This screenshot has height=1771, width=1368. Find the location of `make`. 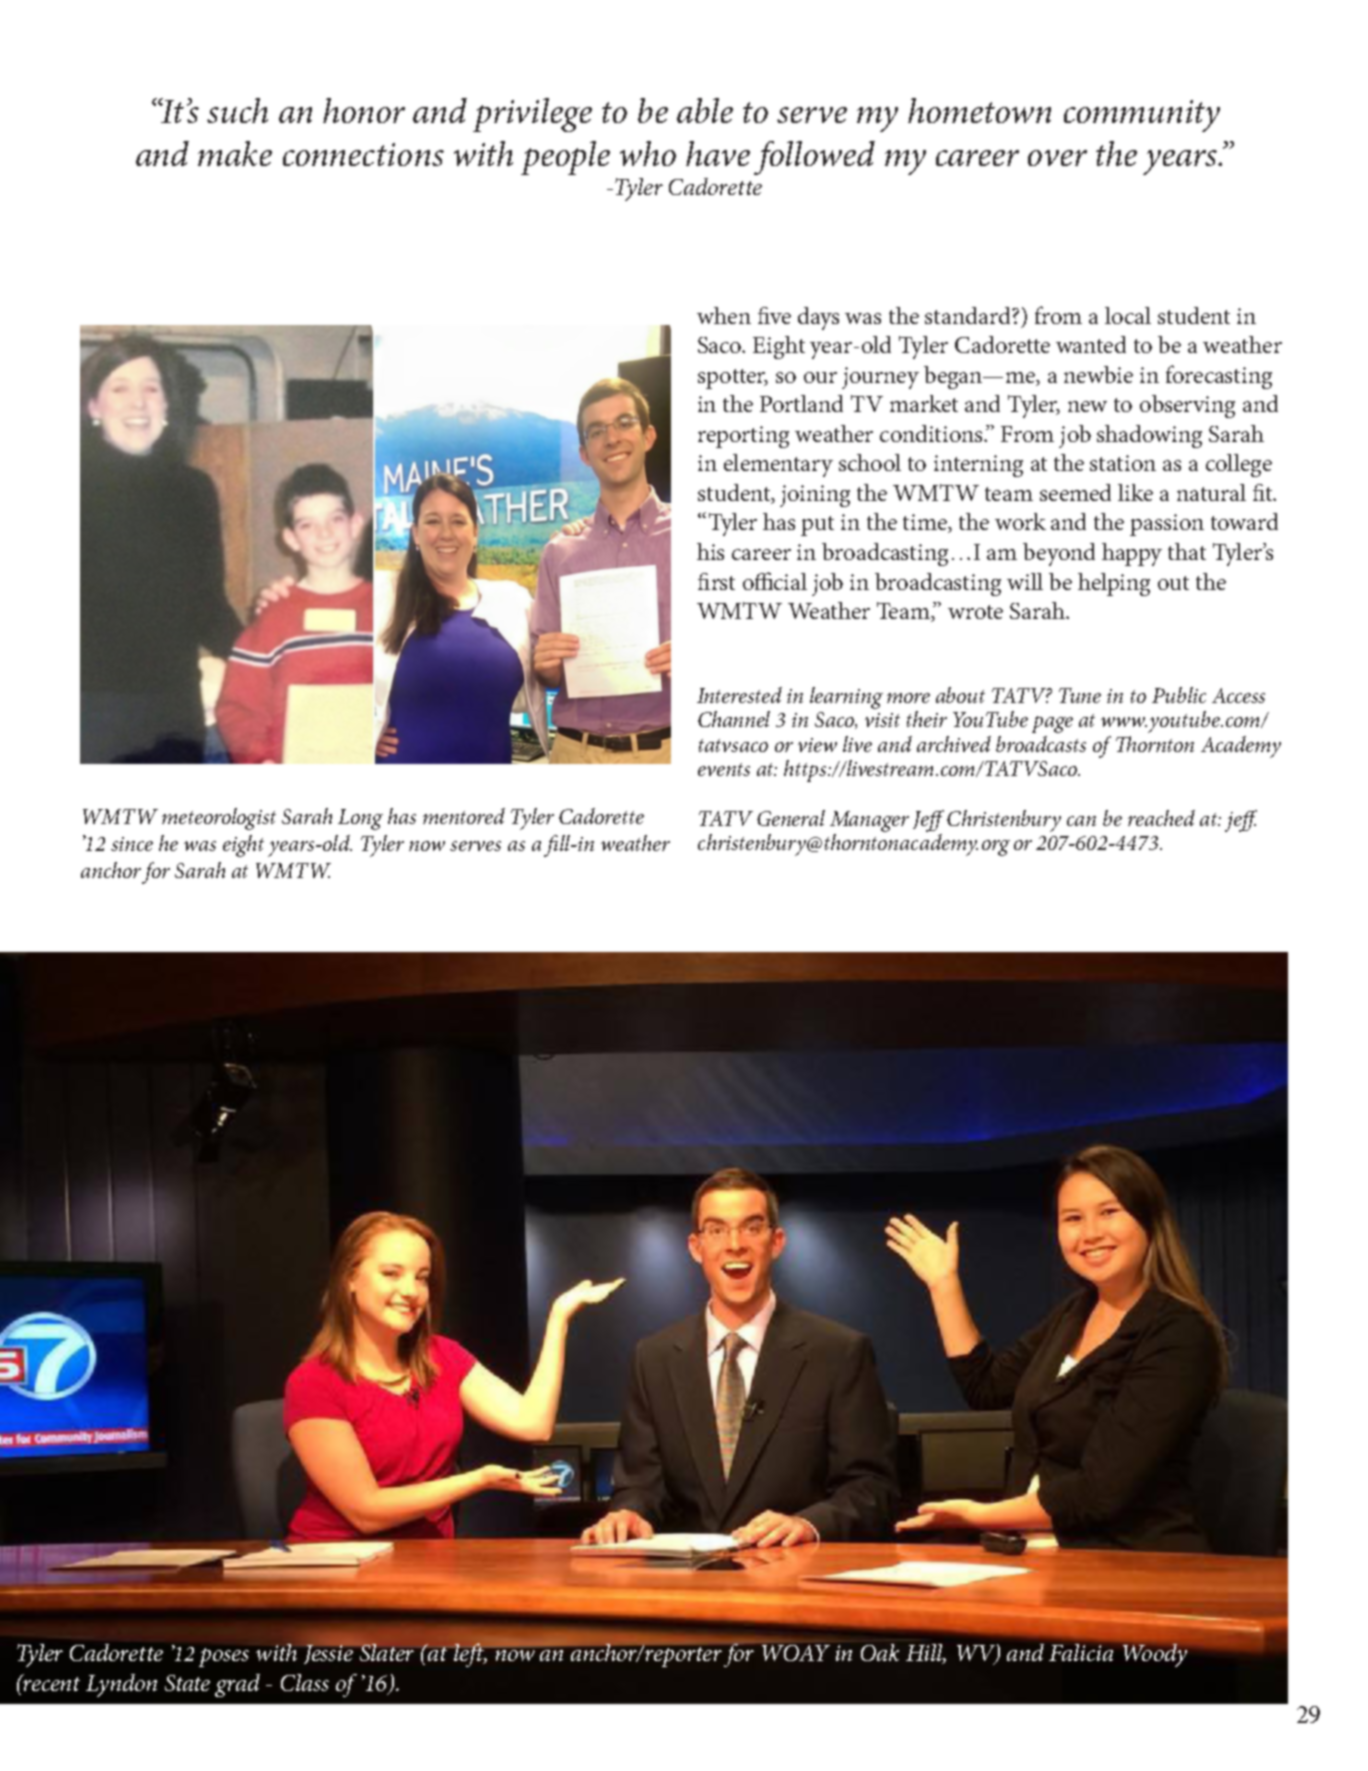

make is located at coordinates (235, 153).
